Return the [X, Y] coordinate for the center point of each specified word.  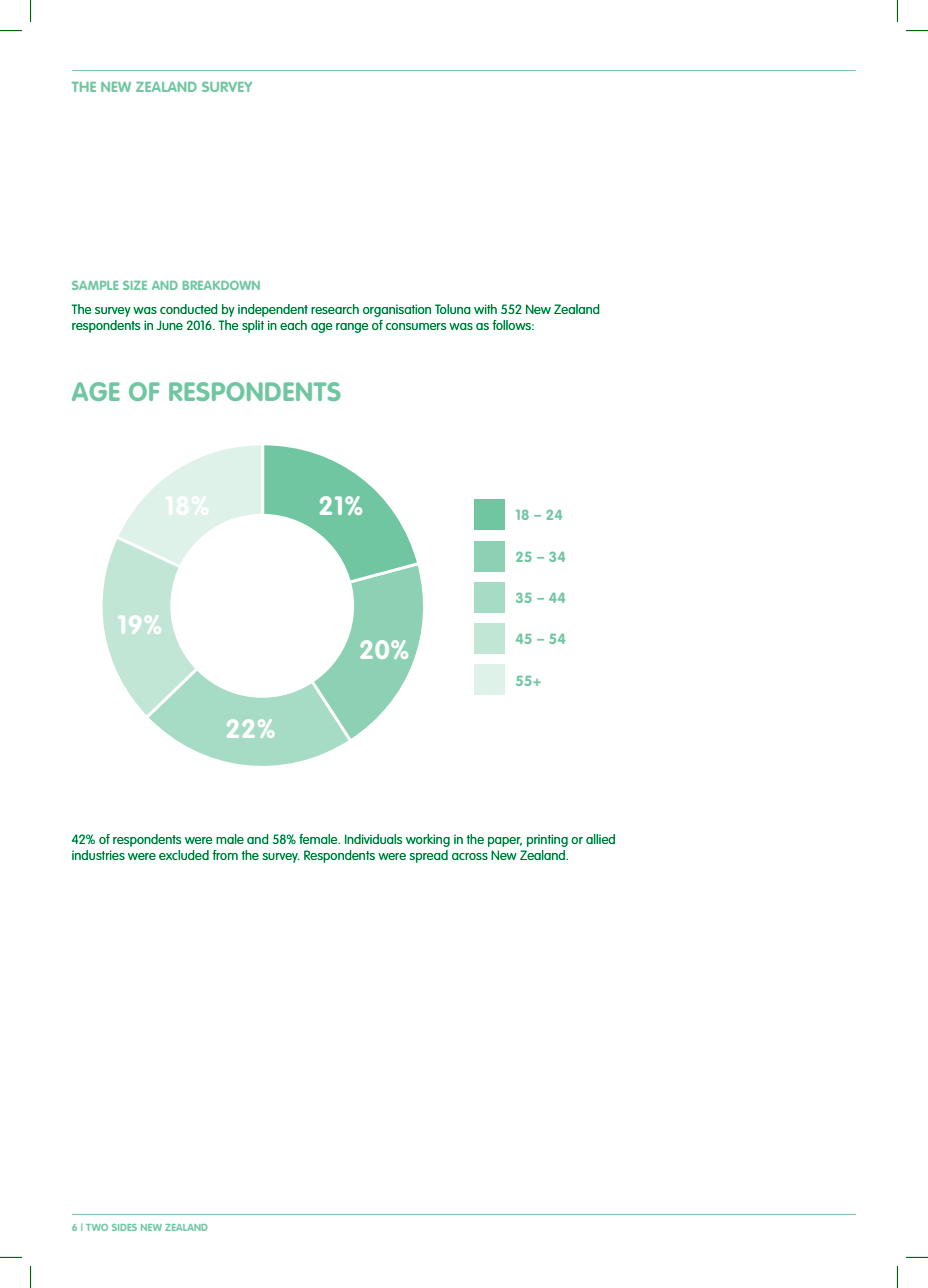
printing [547, 840]
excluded [184, 855]
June [170, 325]
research [335, 309]
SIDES [124, 1227]
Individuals [373, 839]
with [485, 309]
